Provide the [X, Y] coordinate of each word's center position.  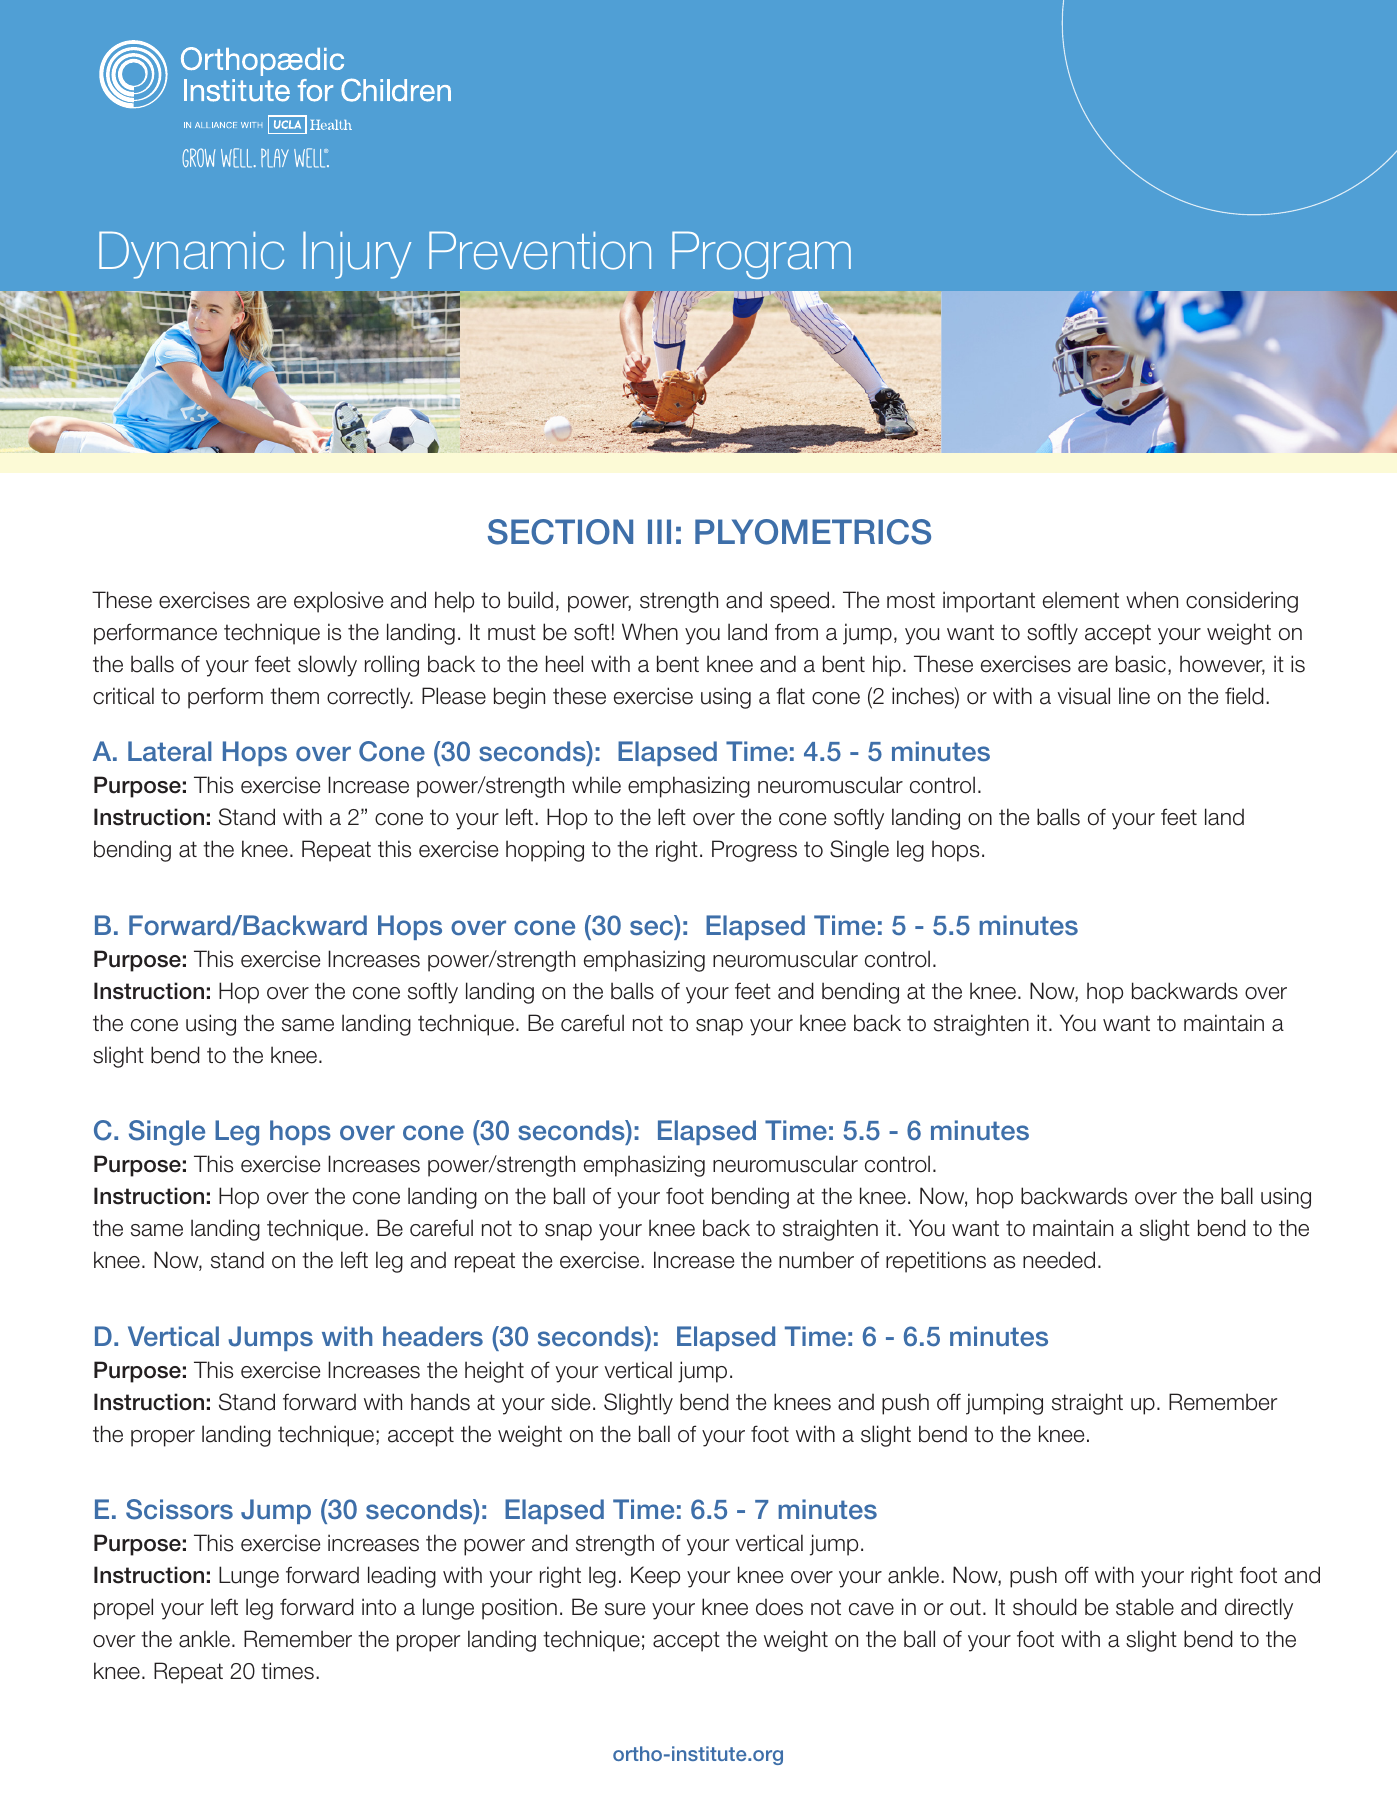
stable [1145, 1607]
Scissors [179, 1509]
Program [761, 255]
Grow [198, 157]
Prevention [540, 250]
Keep [655, 1577]
